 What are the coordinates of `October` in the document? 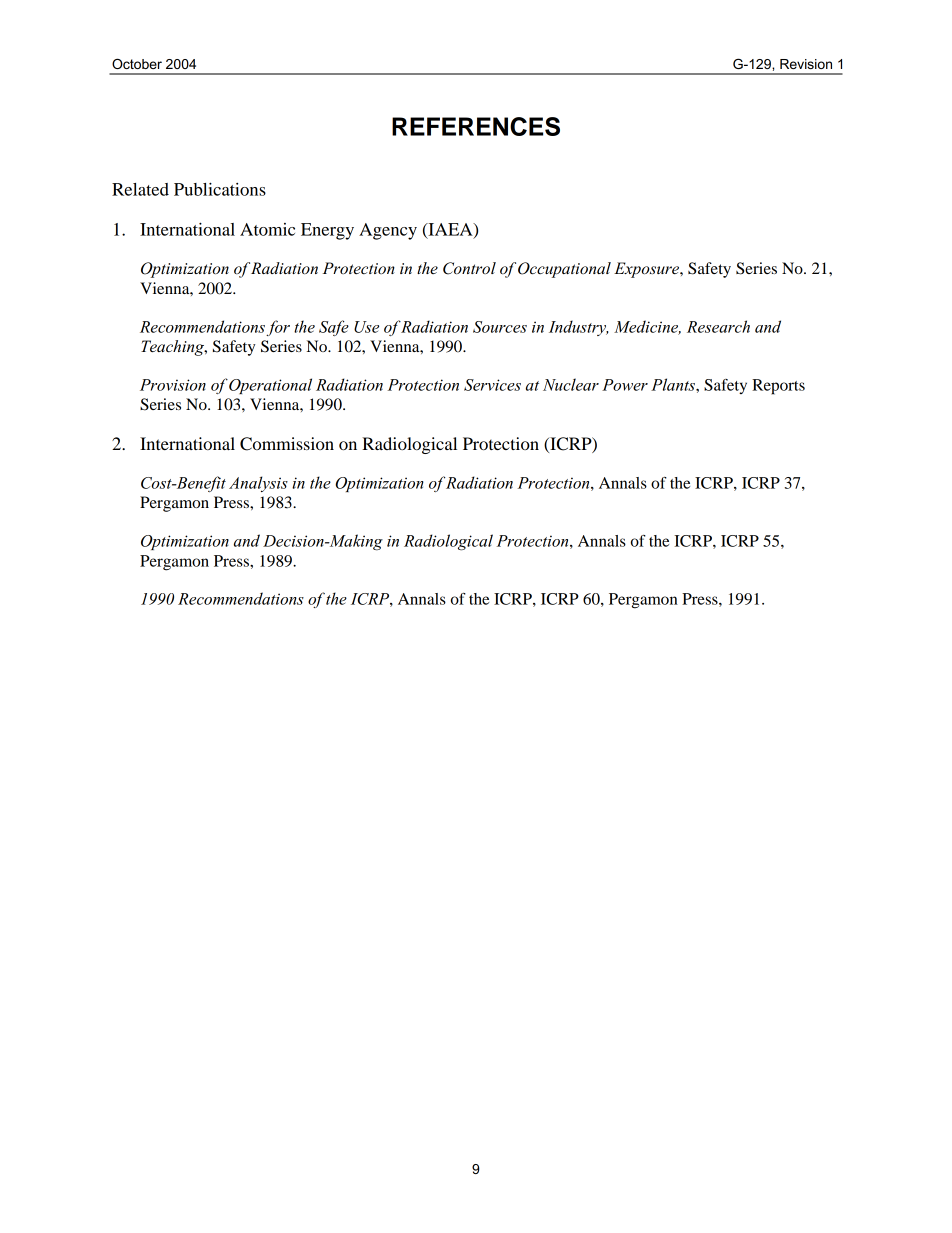 It's located at (137, 63).
